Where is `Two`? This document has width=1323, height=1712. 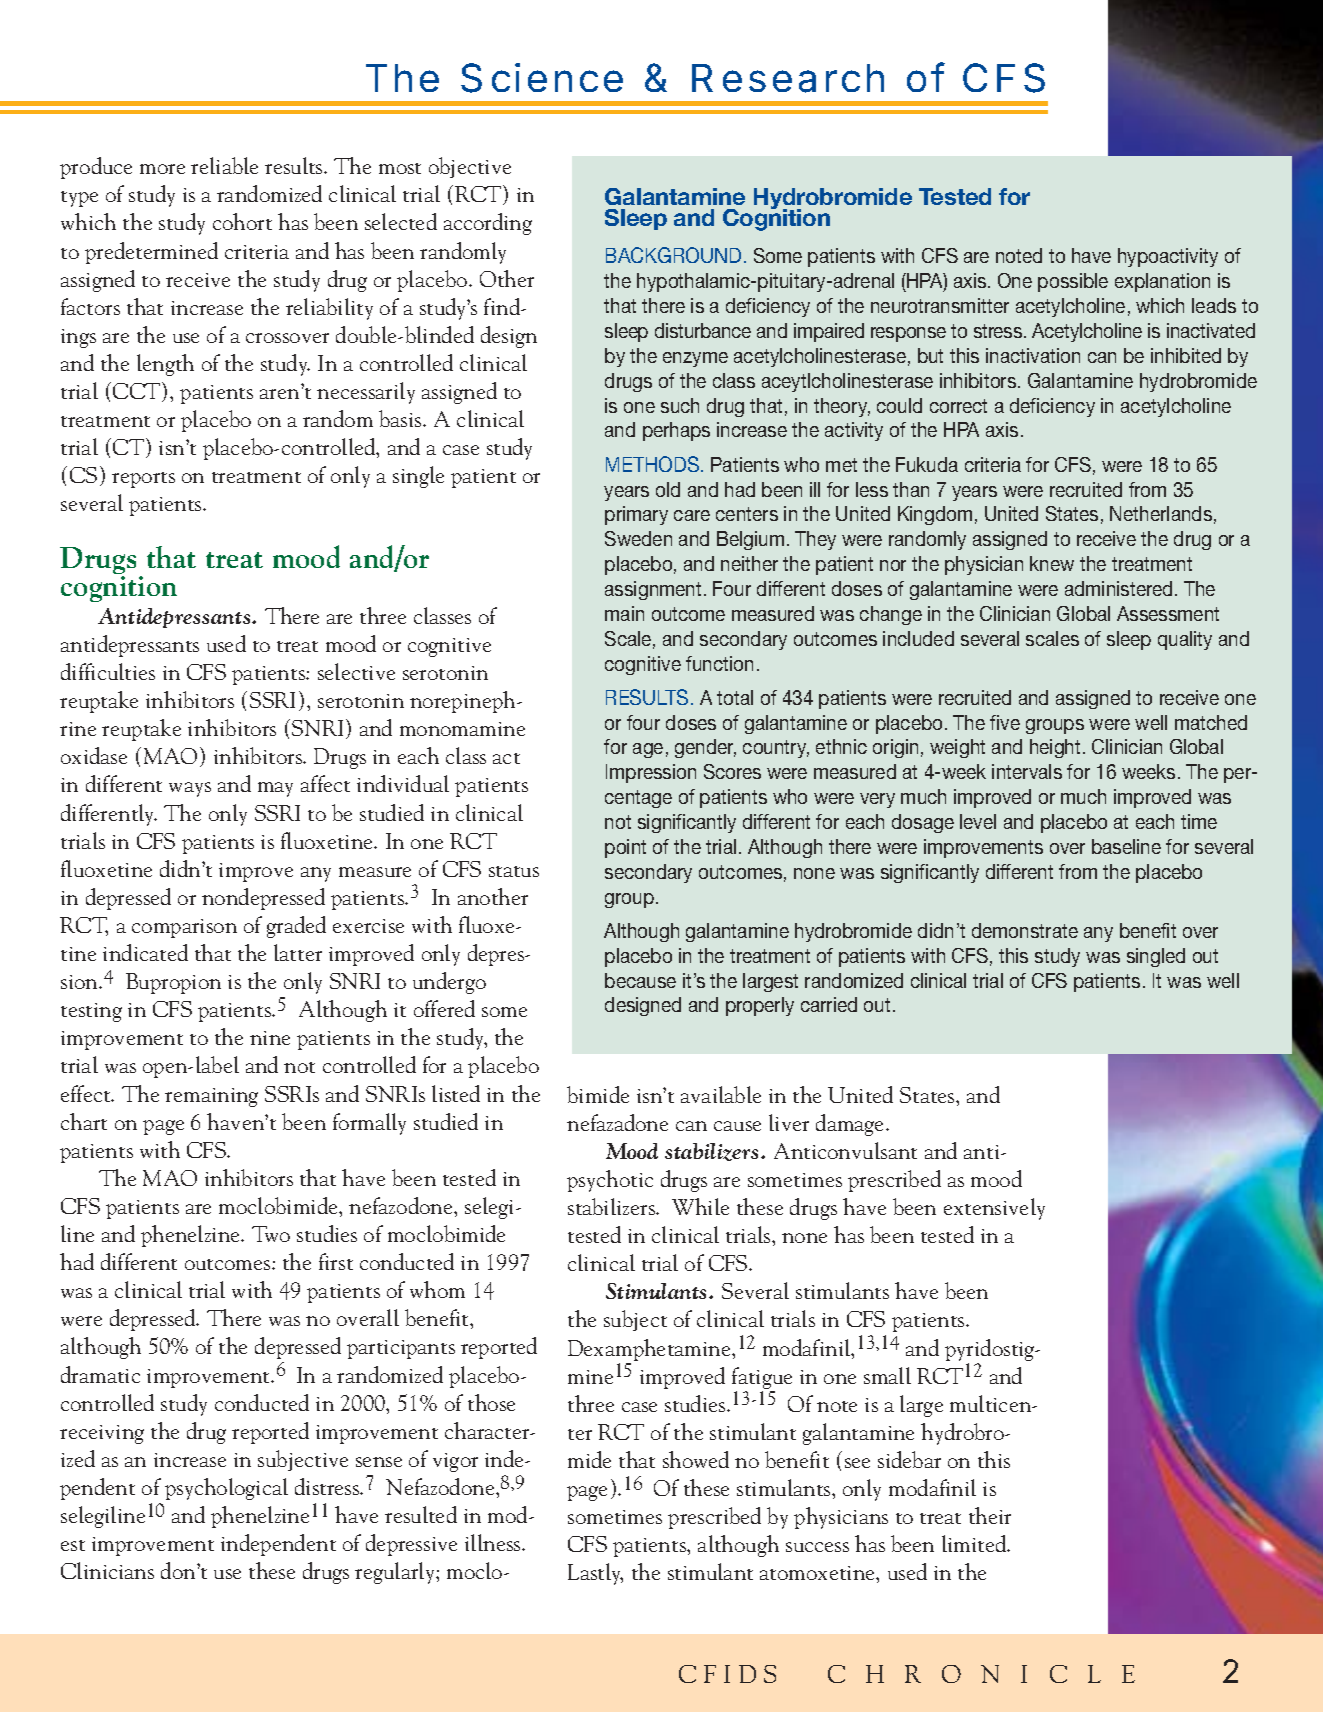
Two is located at coordinates (271, 1234).
